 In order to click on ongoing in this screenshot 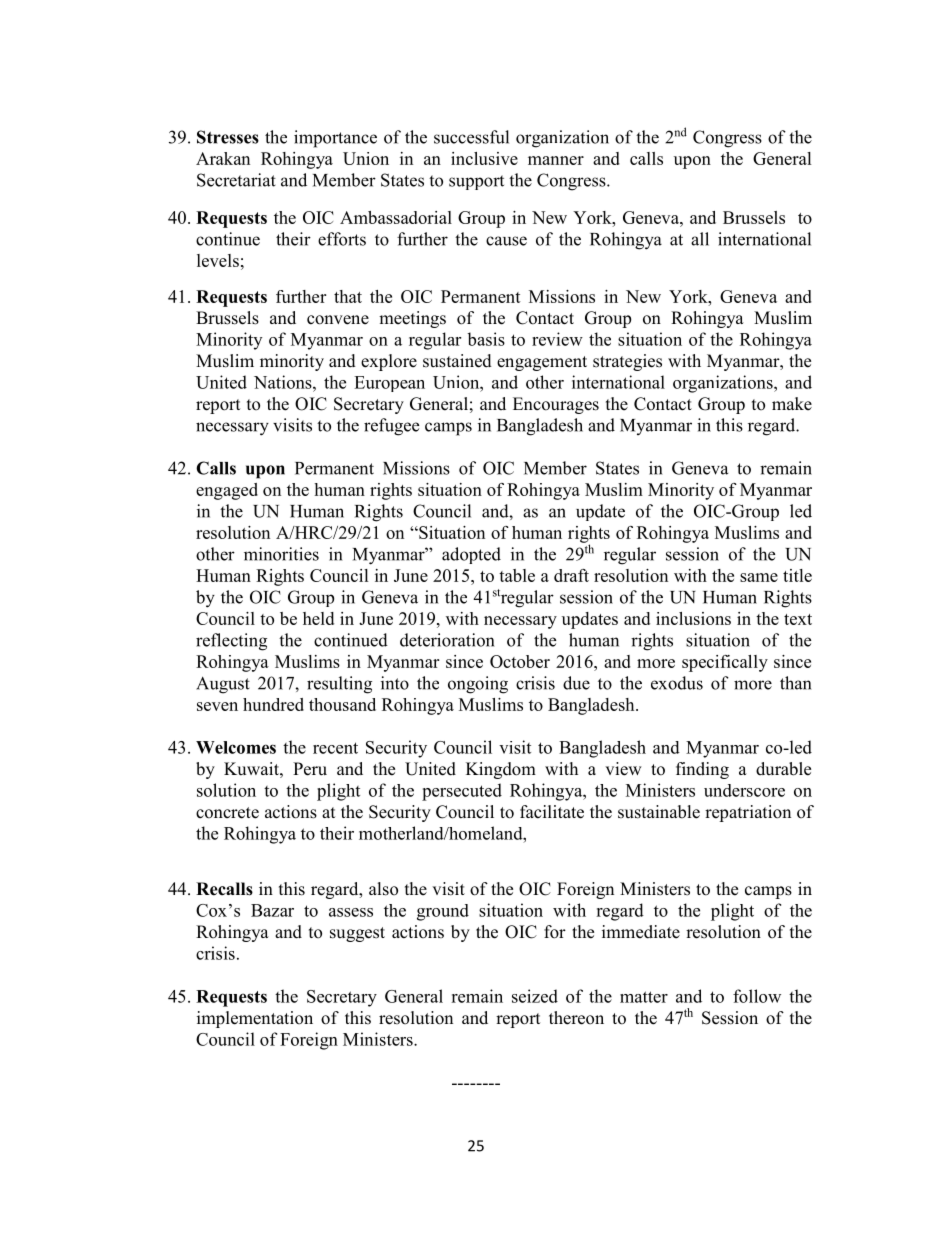, I will do `click(478, 685)`.
